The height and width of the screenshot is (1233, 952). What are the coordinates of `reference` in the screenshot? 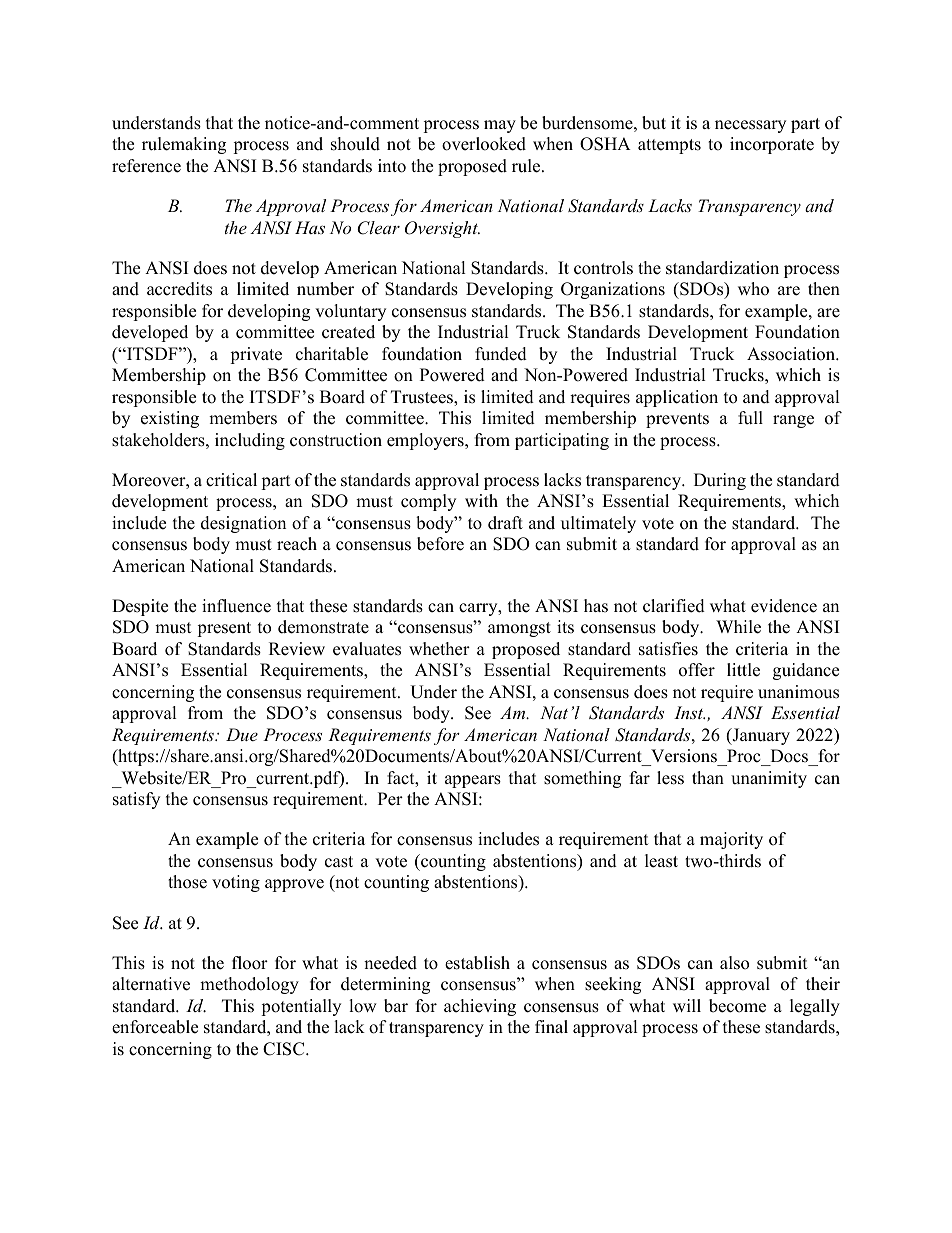 It's located at (146, 166).
